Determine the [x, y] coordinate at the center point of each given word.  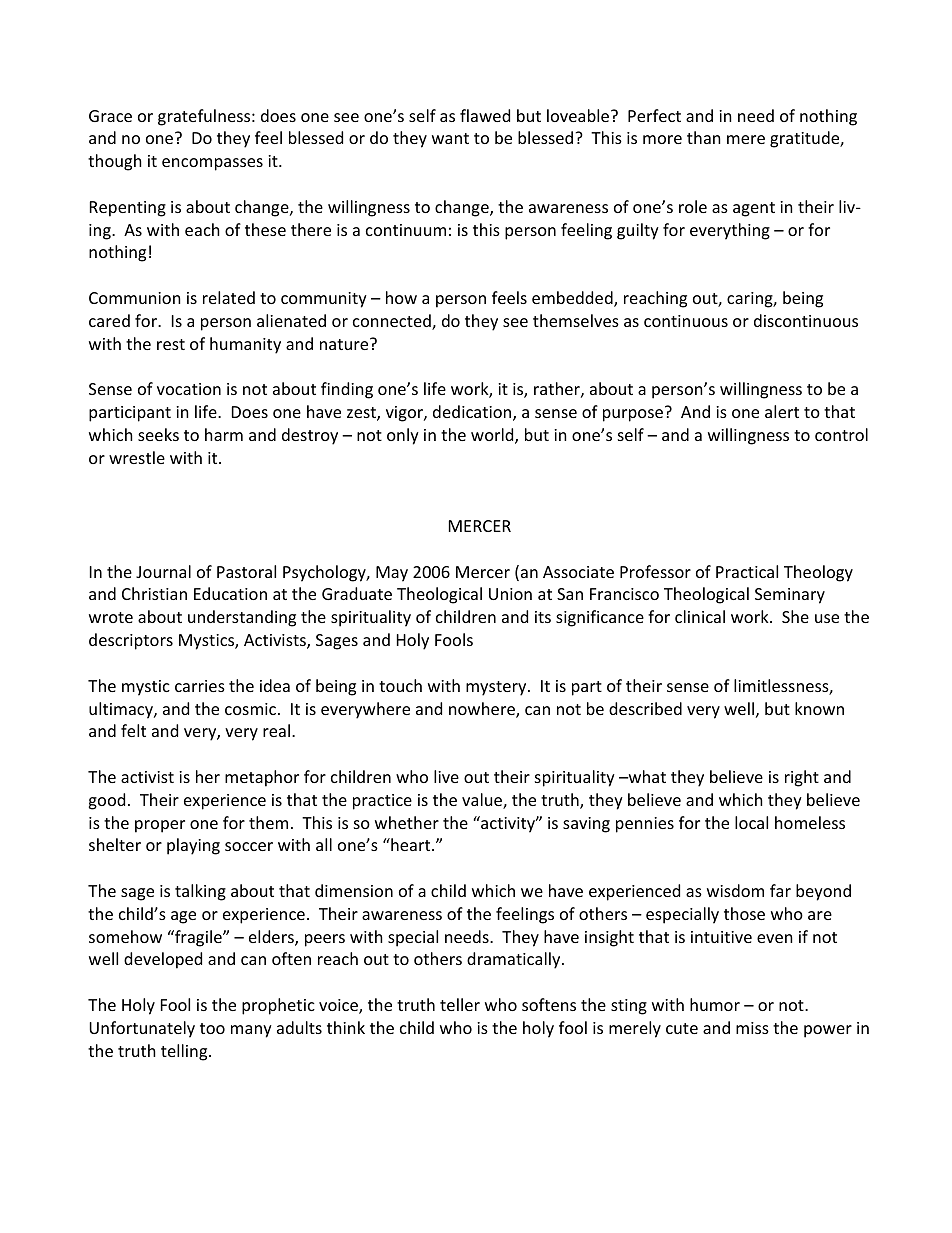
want [450, 138]
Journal [163, 571]
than [704, 137]
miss [752, 1028]
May [392, 574]
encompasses [212, 164]
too [212, 1028]
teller [460, 1004]
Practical [747, 571]
